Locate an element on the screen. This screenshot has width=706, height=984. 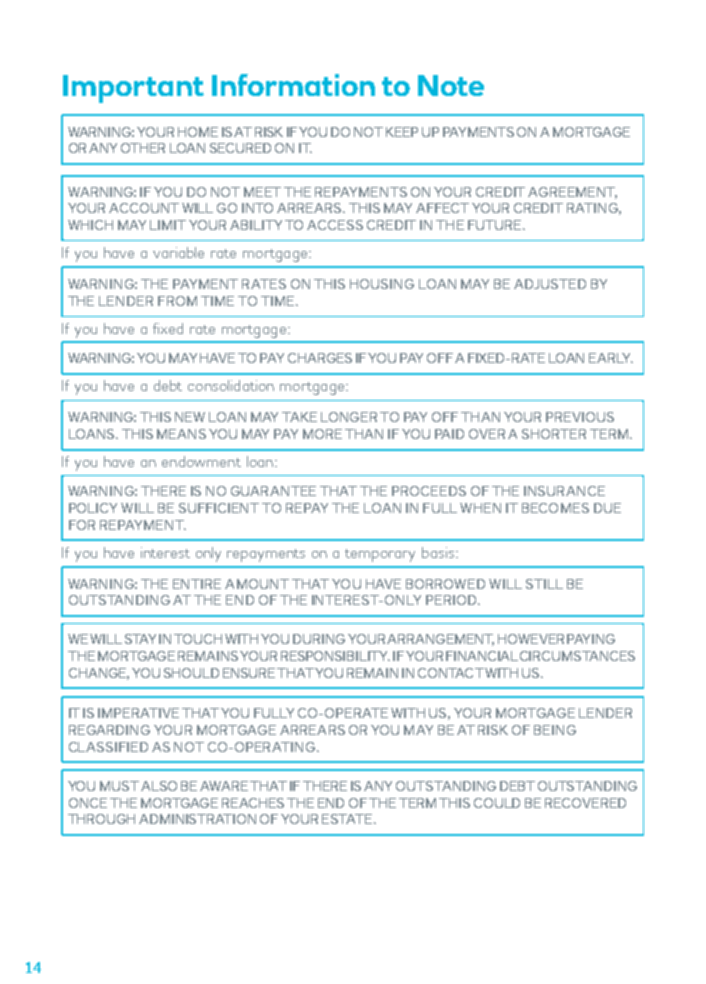
Important is located at coordinates (133, 89).
